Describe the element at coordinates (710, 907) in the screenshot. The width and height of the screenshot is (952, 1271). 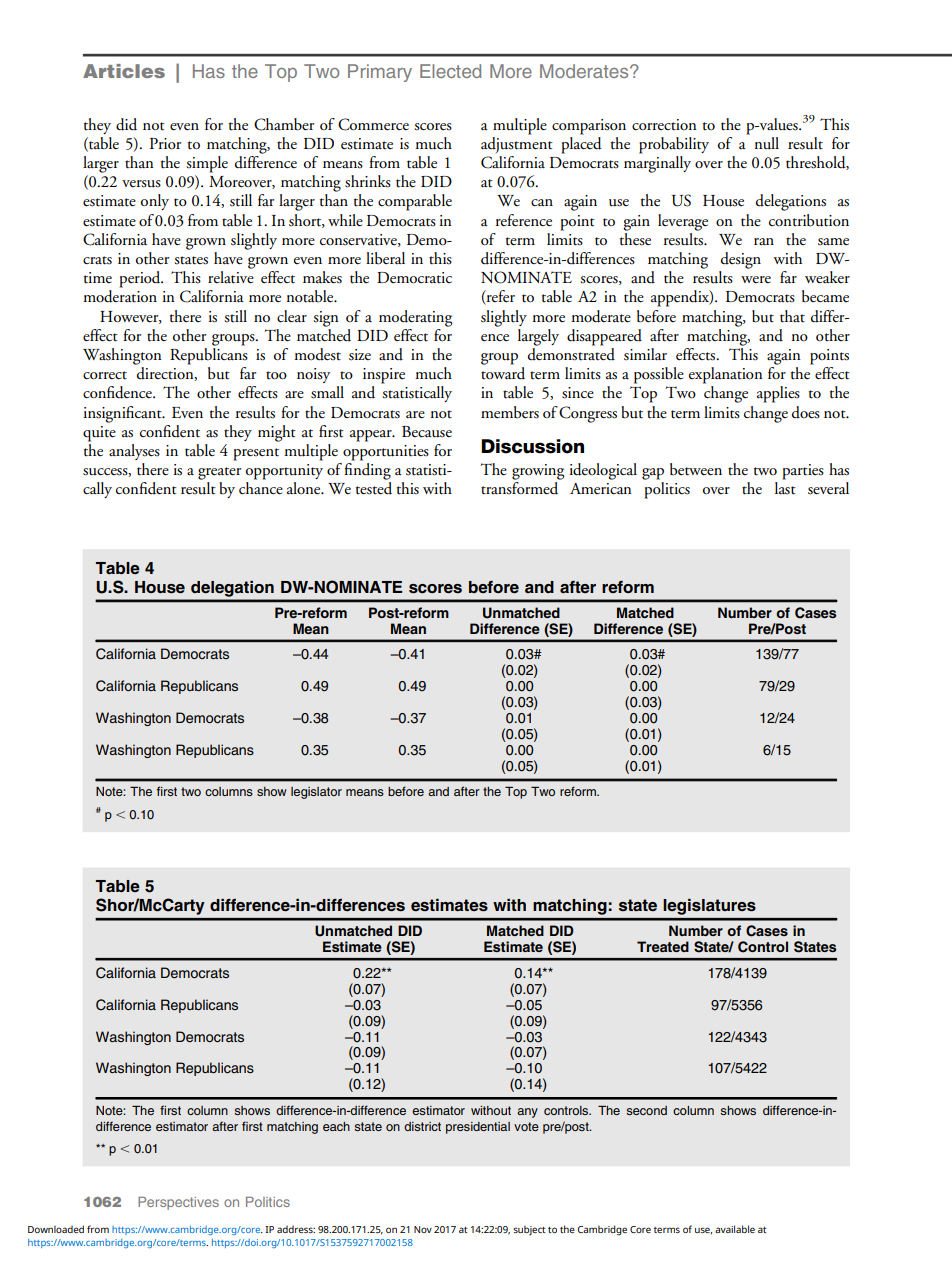
I see `legislatures` at that location.
